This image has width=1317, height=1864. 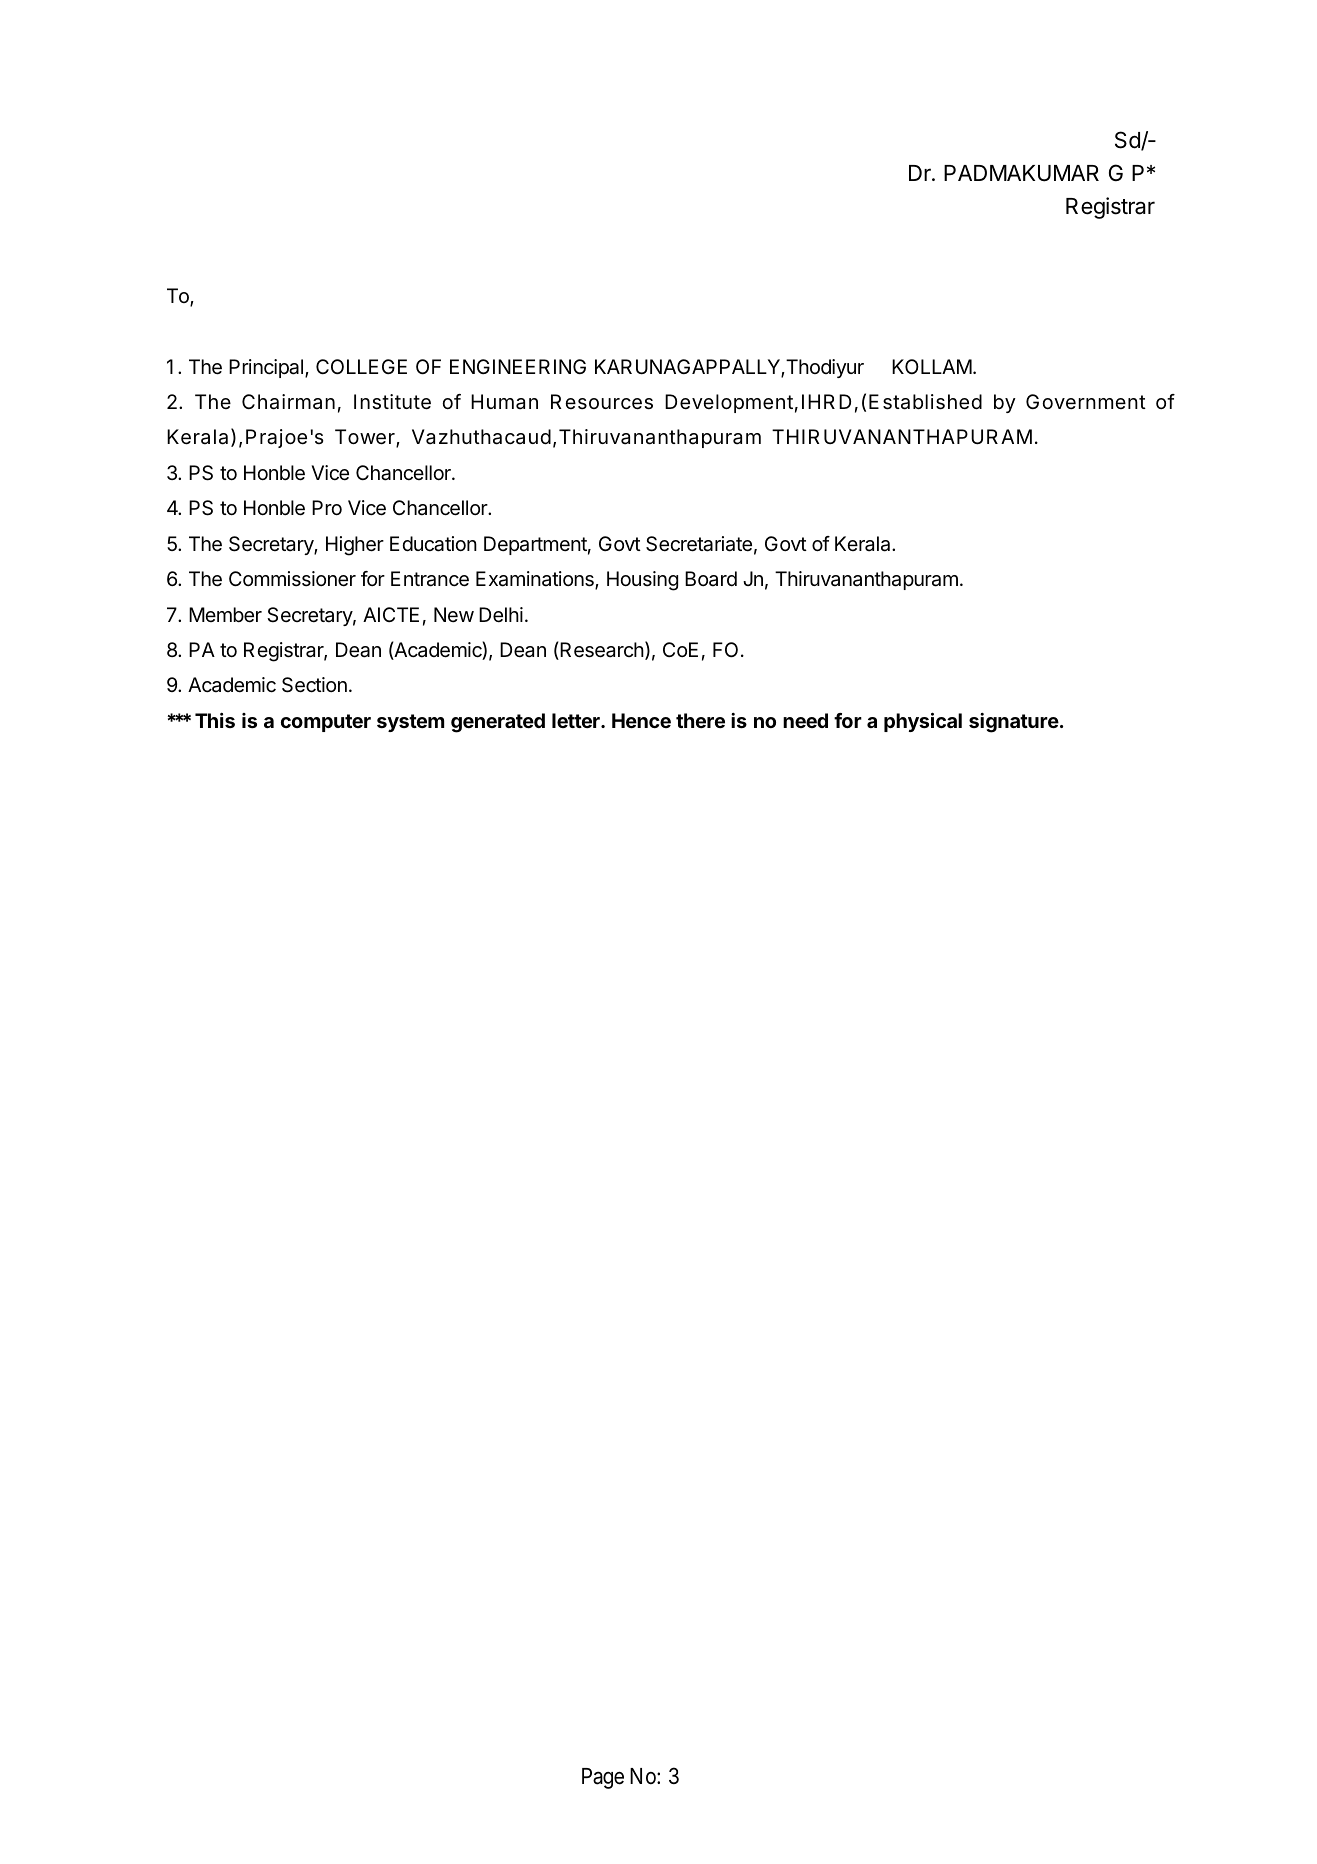 I want to click on Hence, so click(x=641, y=720).
